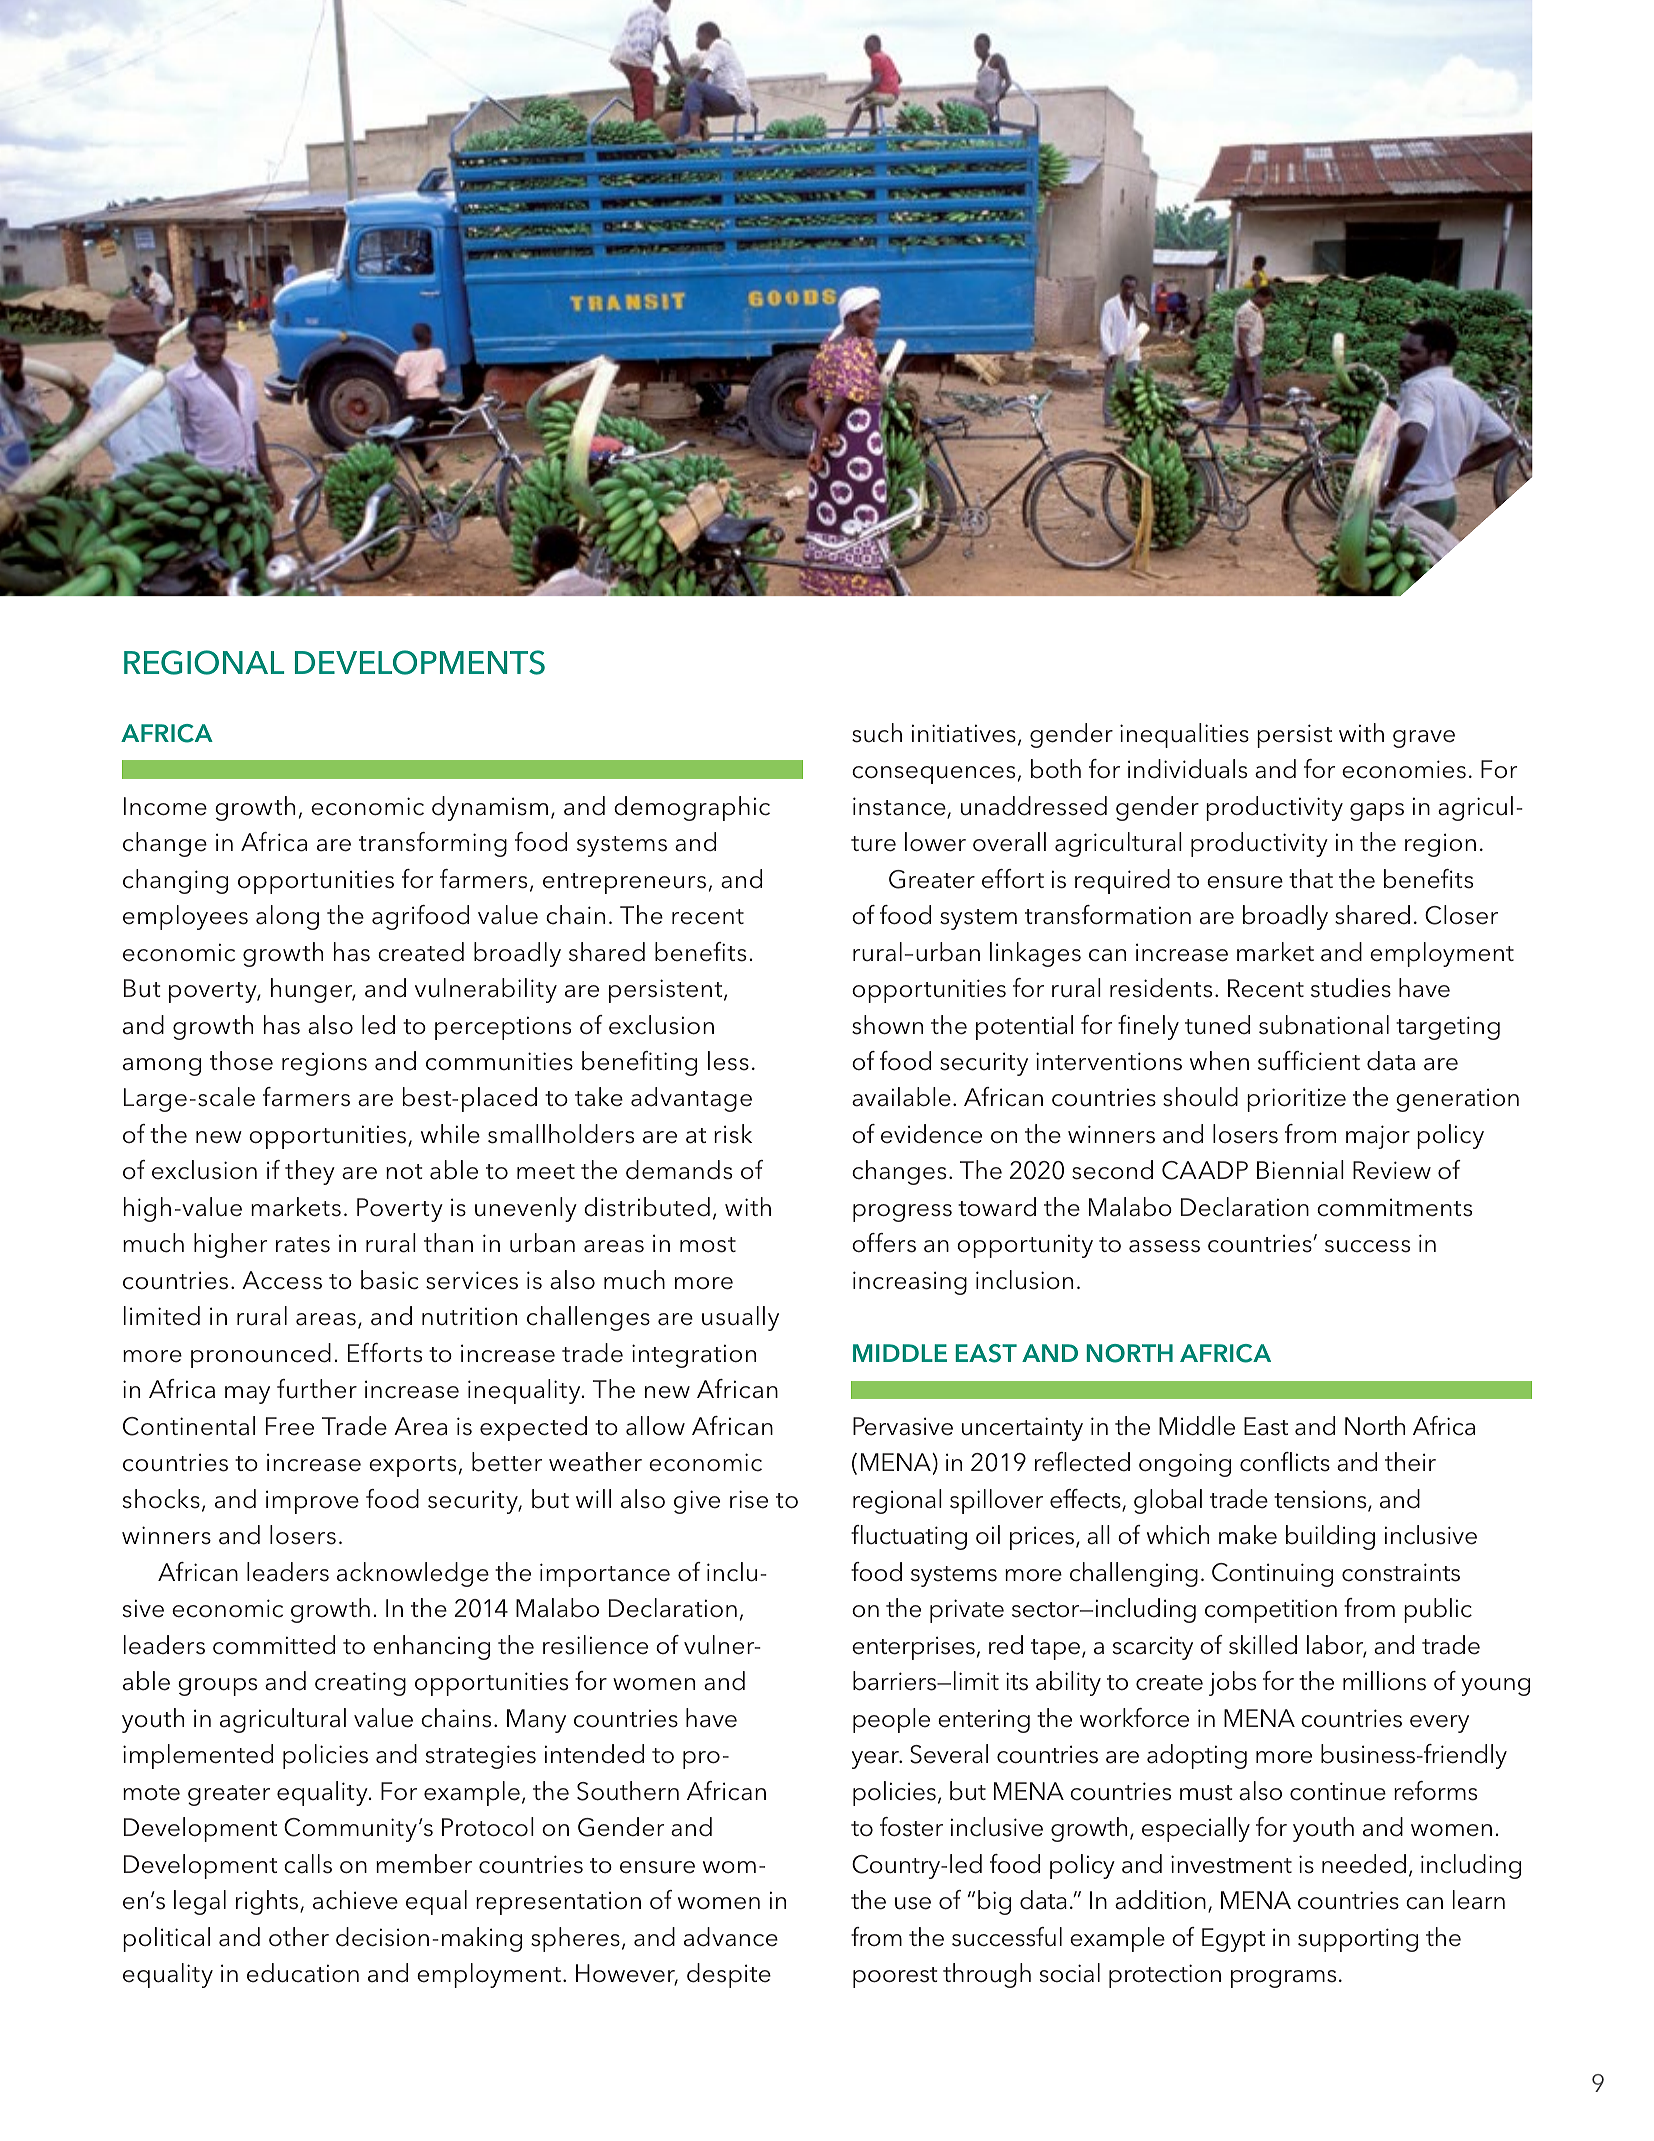 The image size is (1654, 2141). I want to click on economies, so click(1404, 769).
